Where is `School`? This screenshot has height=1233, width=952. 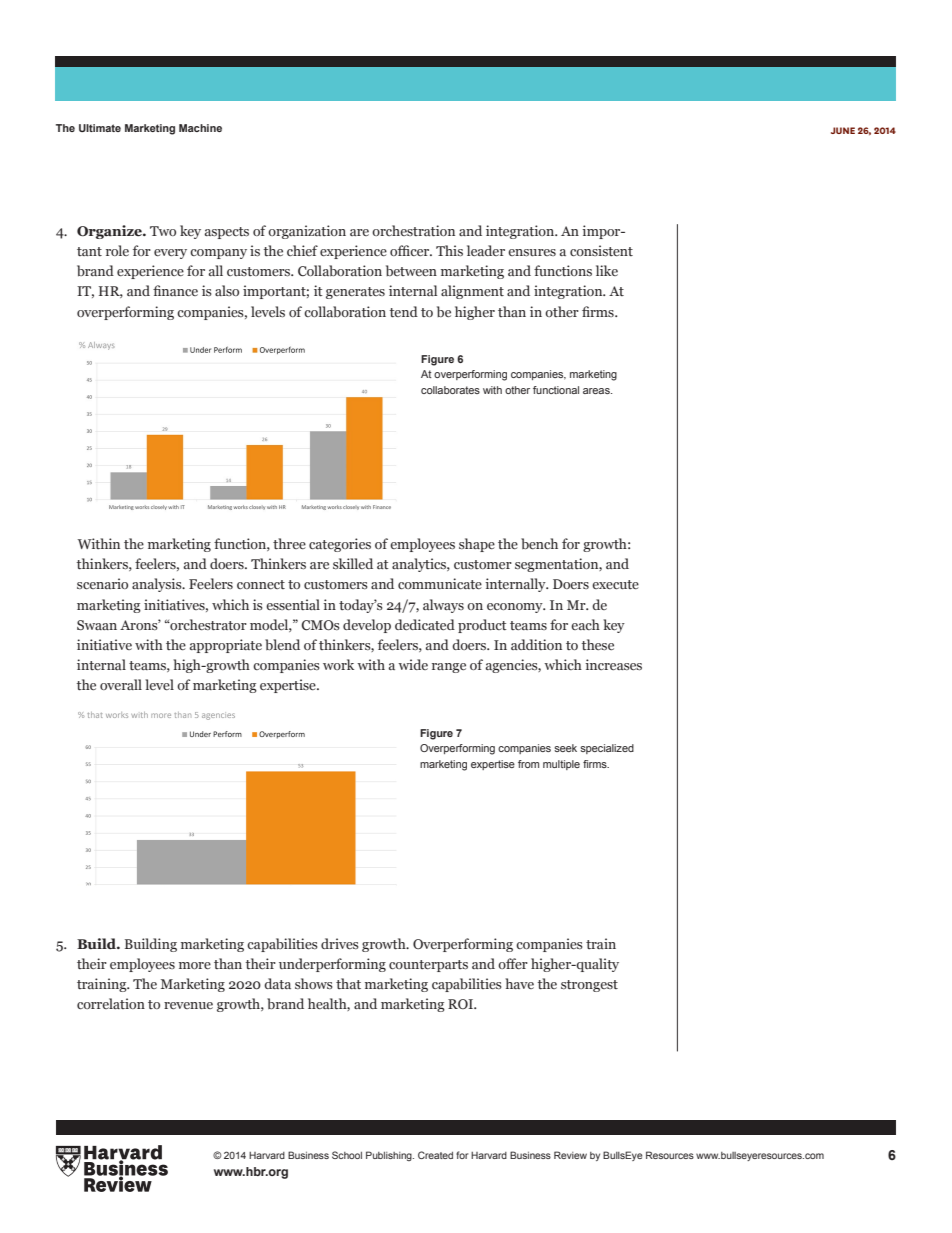
School is located at coordinates (347, 1155).
